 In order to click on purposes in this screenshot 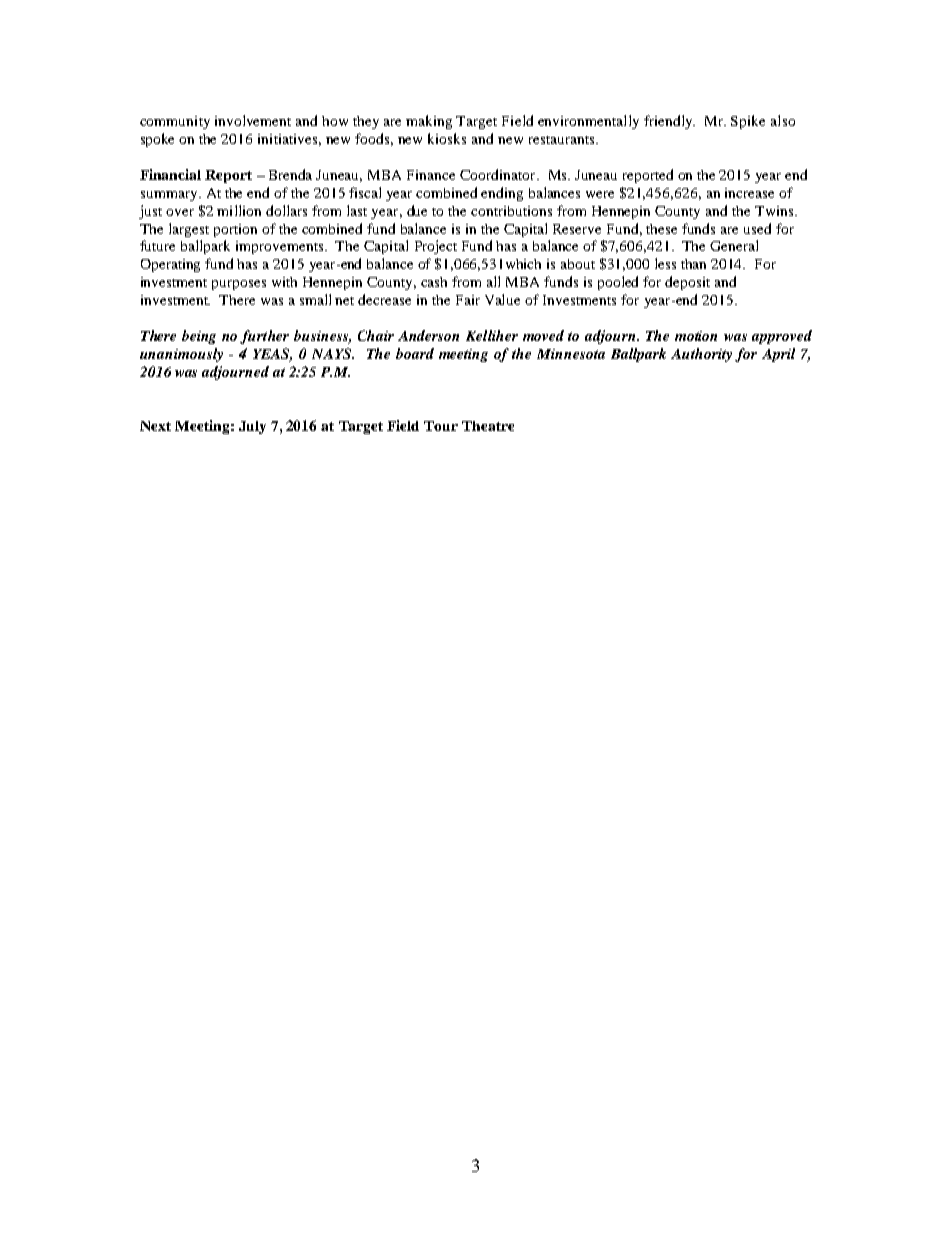, I will do `click(239, 285)`.
